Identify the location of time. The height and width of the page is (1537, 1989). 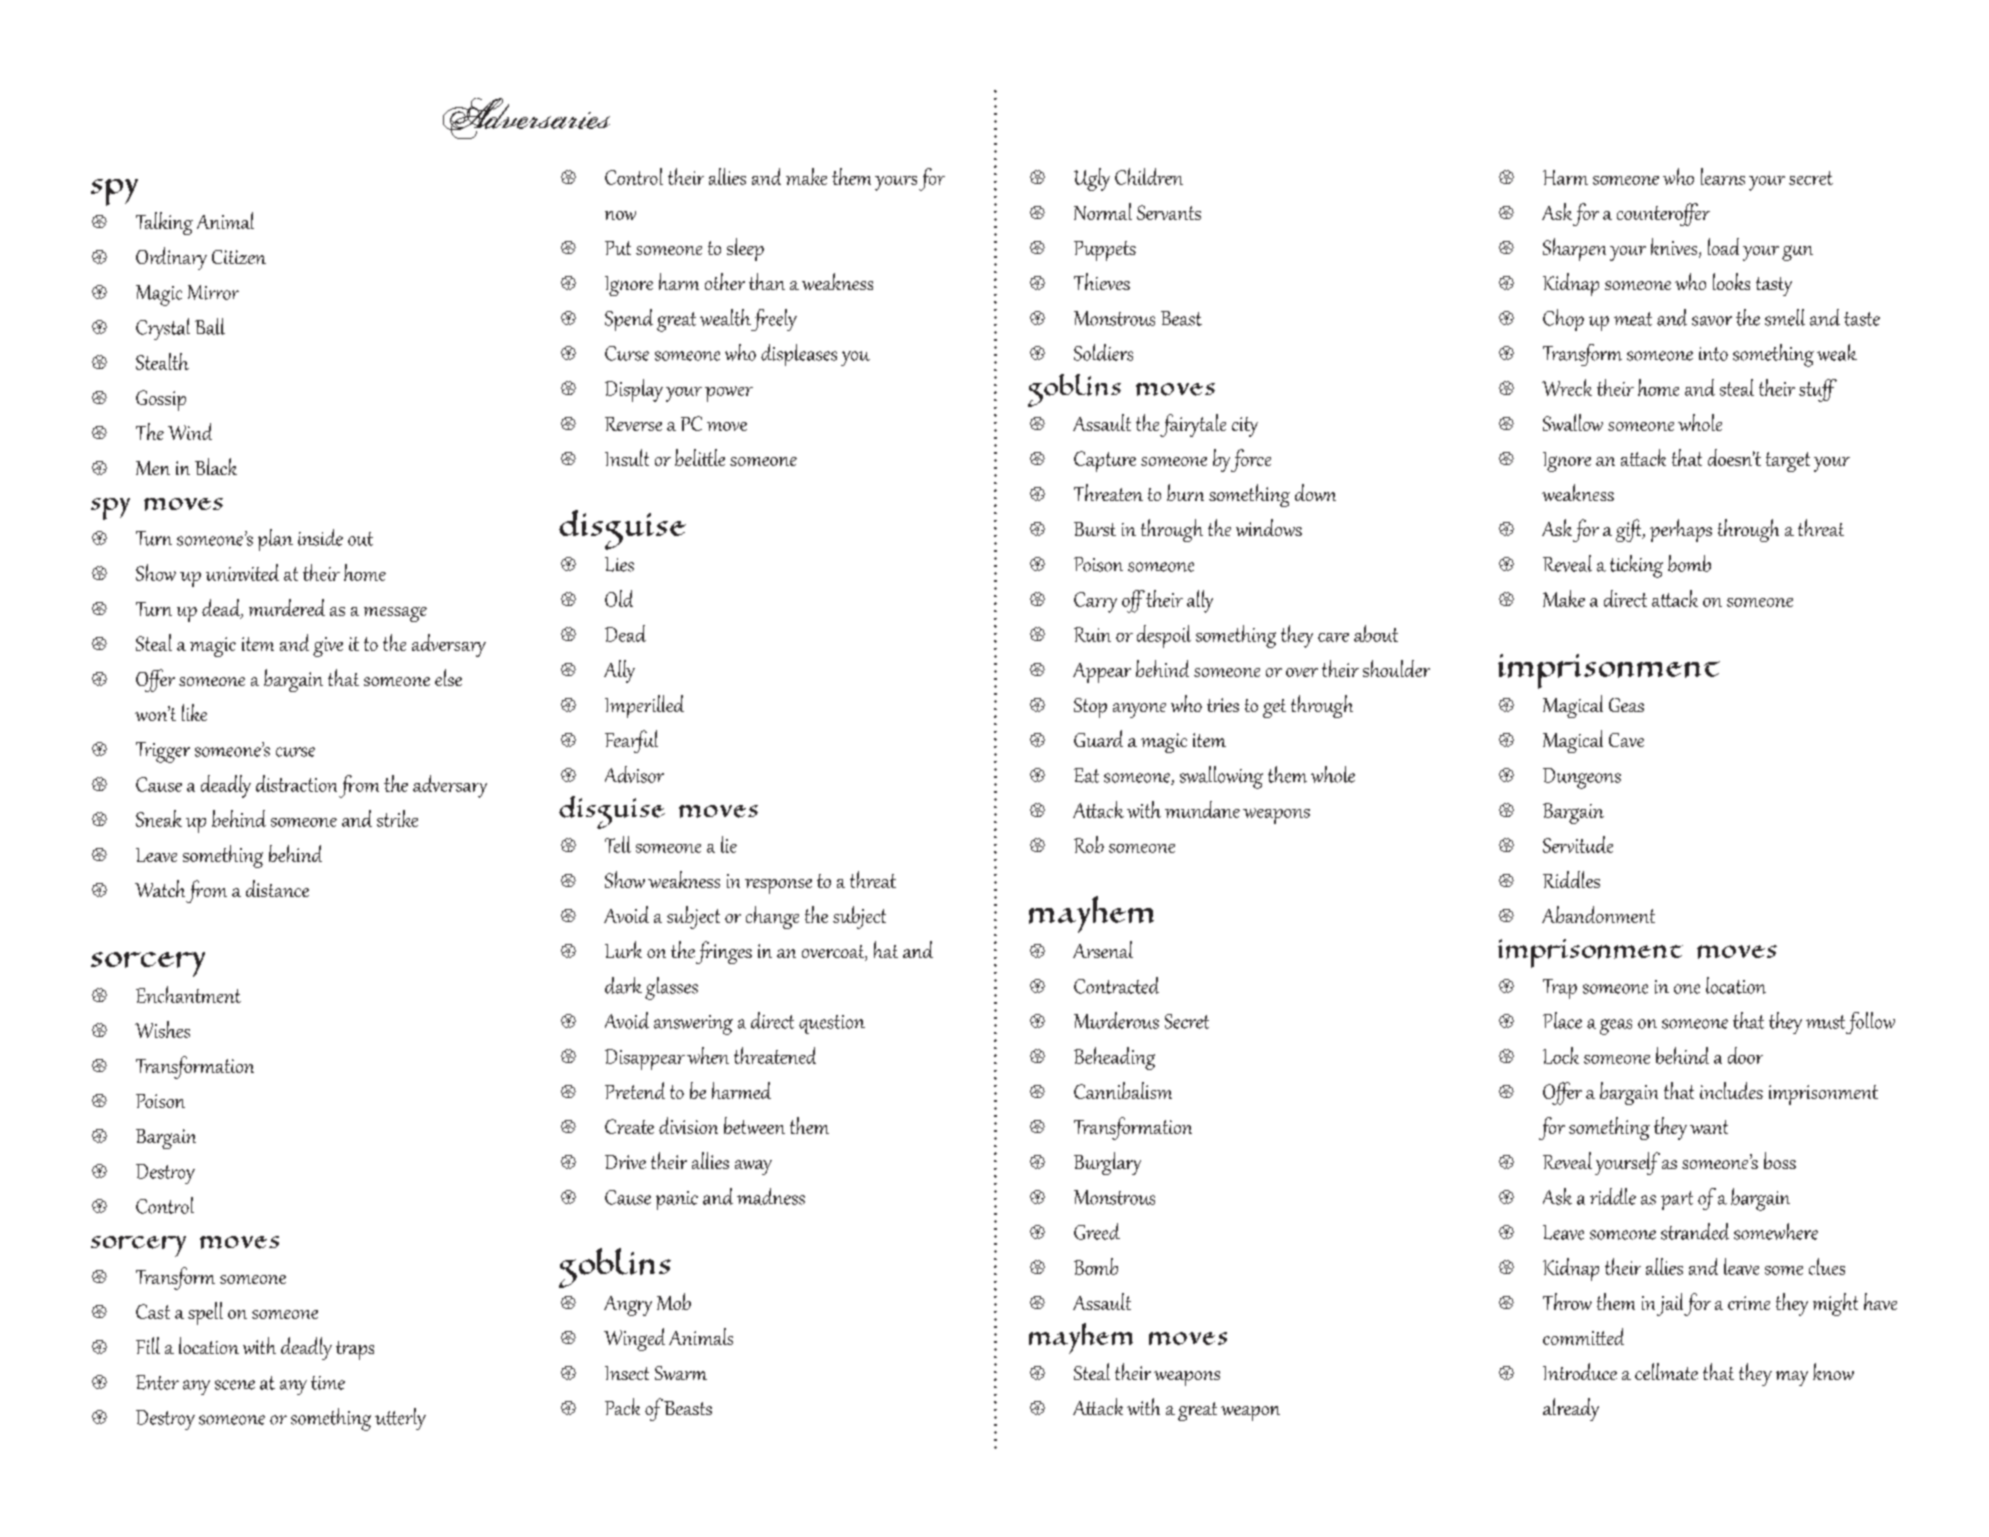
(328, 1383).
